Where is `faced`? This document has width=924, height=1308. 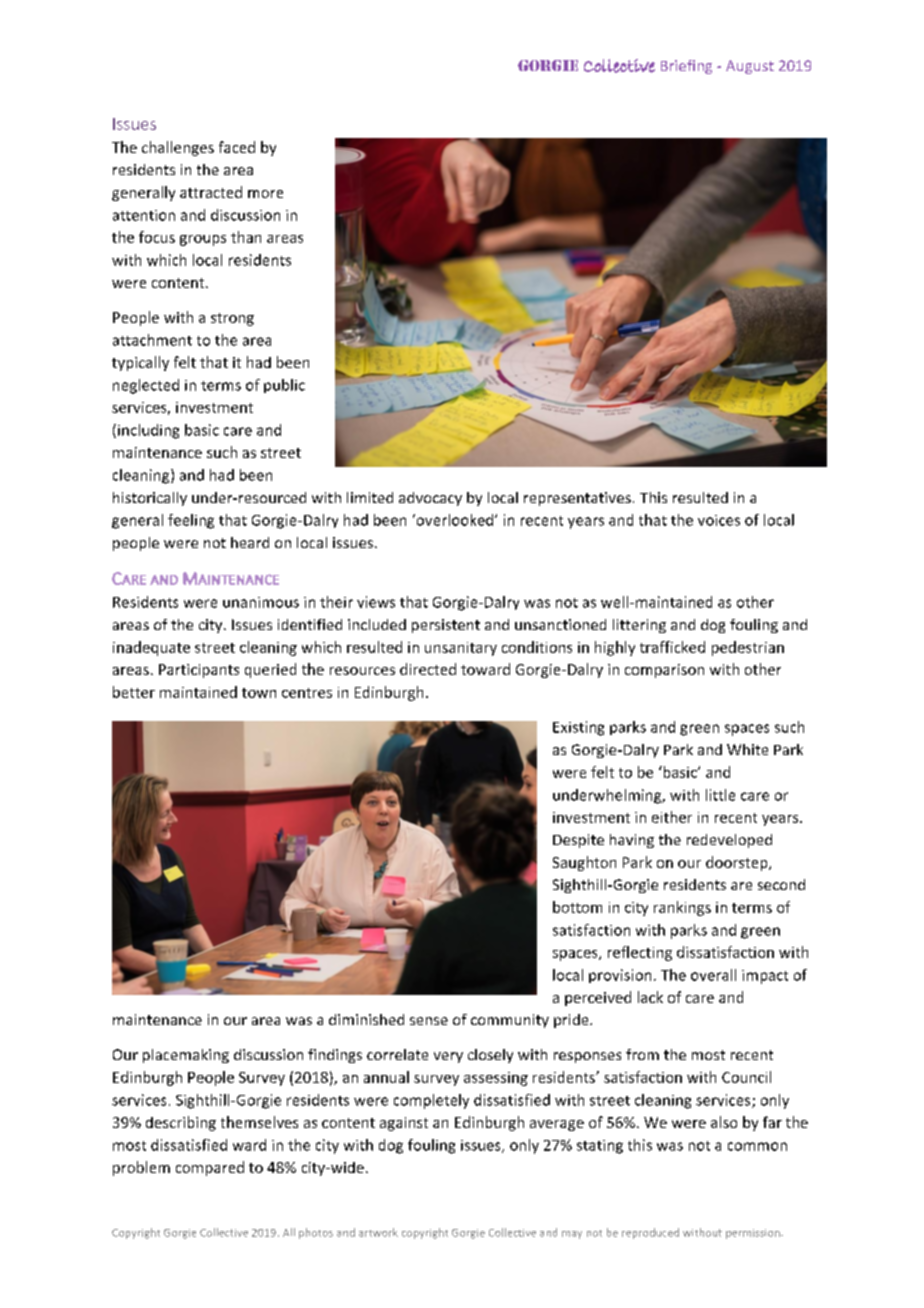
faced is located at coordinates (237, 147).
